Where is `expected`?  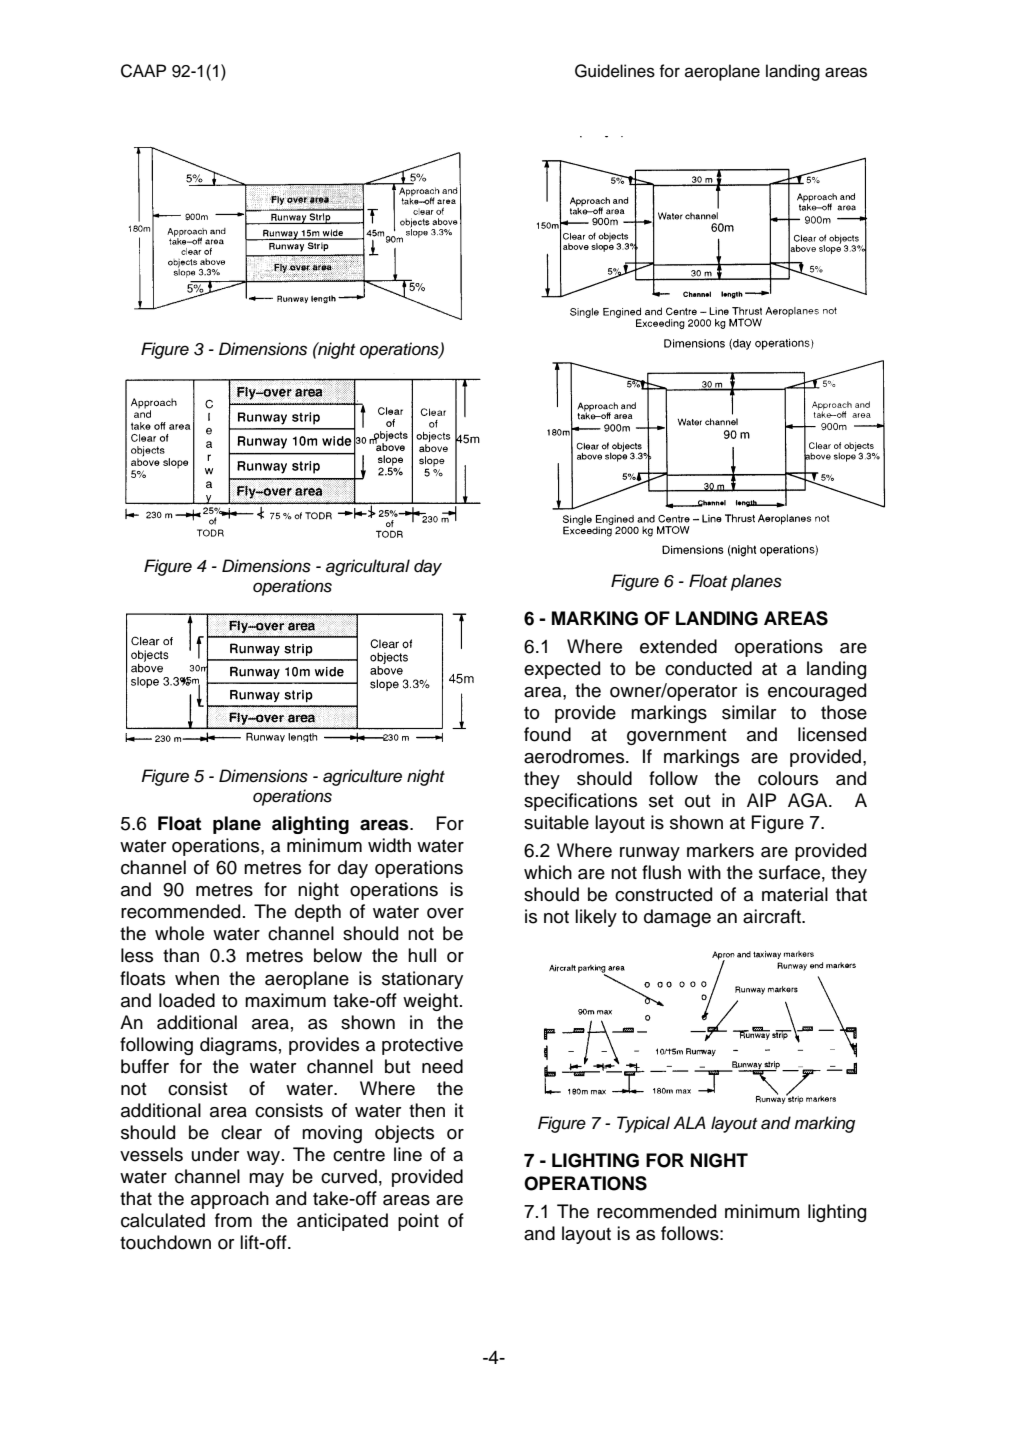
expected is located at coordinates (562, 670).
